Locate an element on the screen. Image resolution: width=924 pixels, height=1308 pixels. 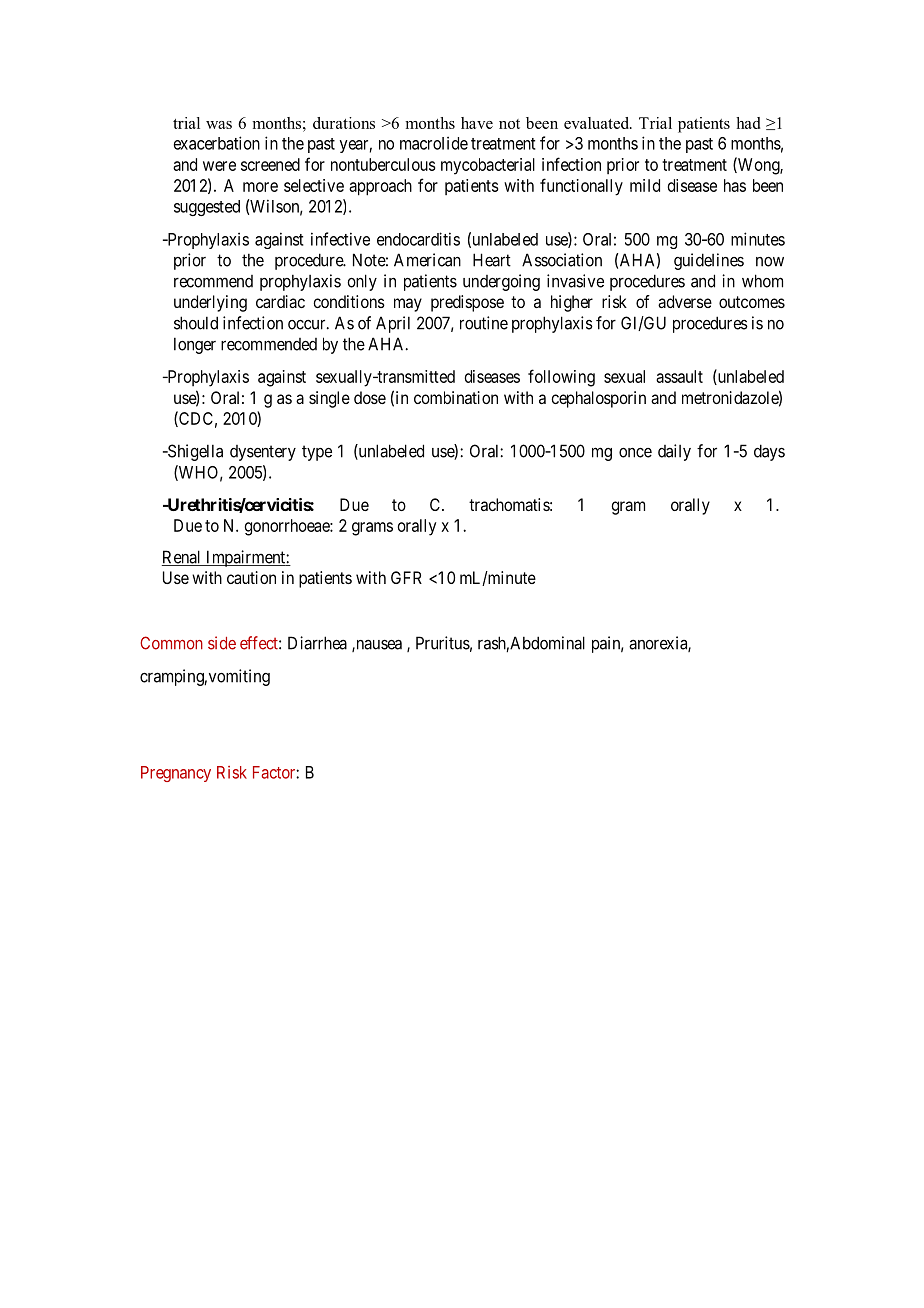
have is located at coordinates (477, 123).
